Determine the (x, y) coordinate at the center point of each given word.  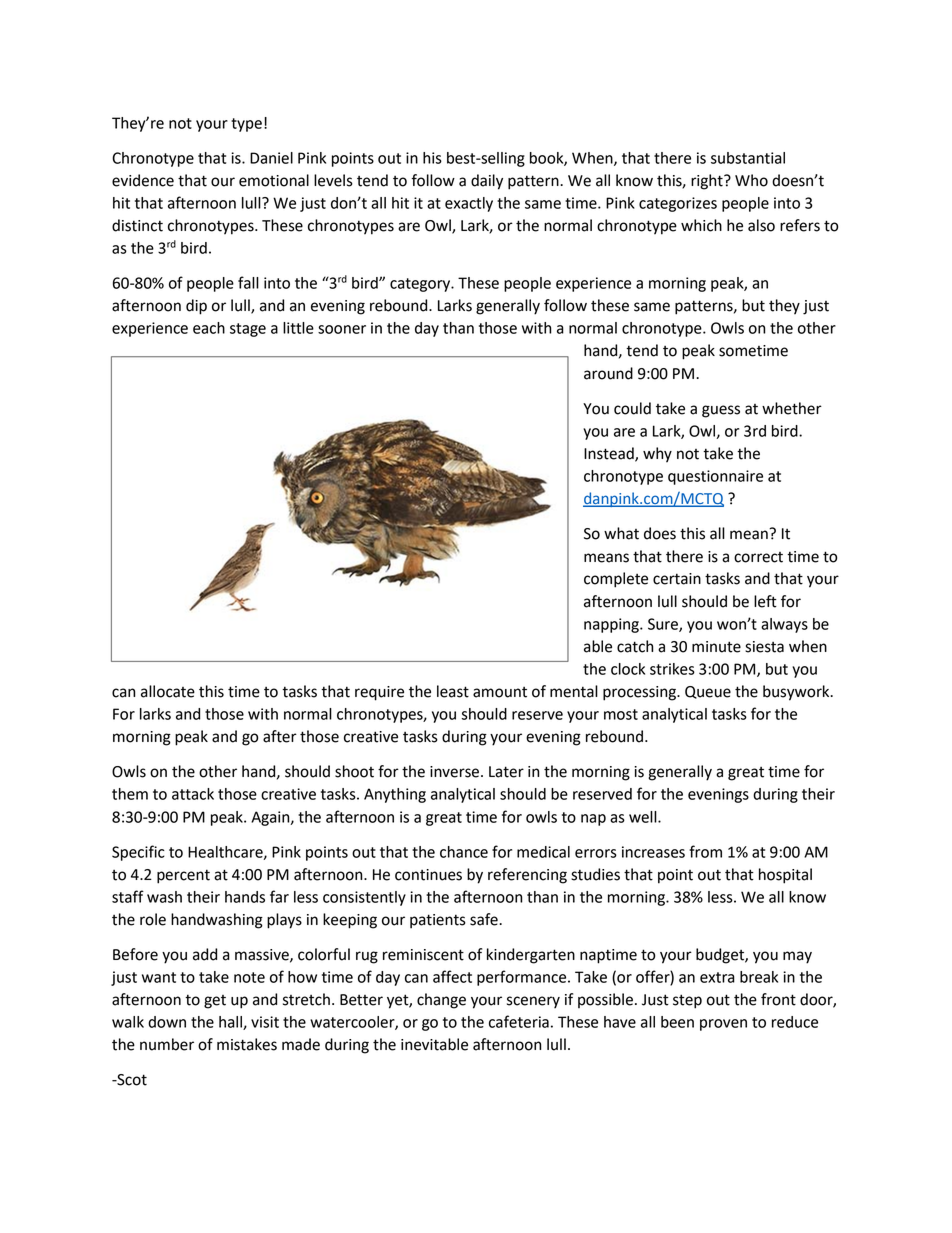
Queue (708, 692)
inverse (454, 772)
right (708, 182)
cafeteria (519, 1021)
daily (487, 182)
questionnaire (715, 477)
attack (193, 794)
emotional (274, 180)
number (167, 1044)
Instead (610, 454)
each (209, 328)
